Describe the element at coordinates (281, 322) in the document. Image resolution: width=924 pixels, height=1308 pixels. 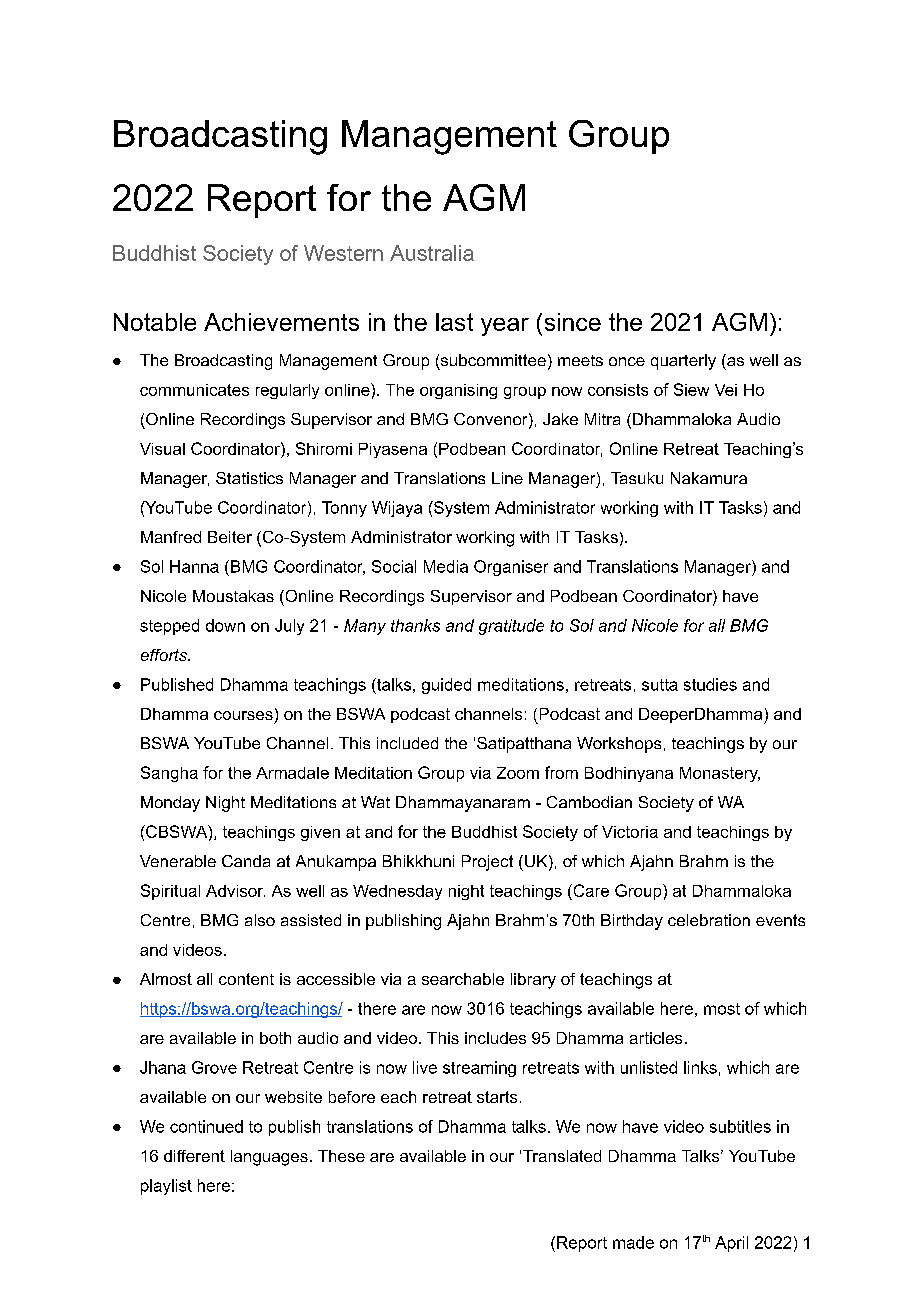
I see `Achievements` at that location.
